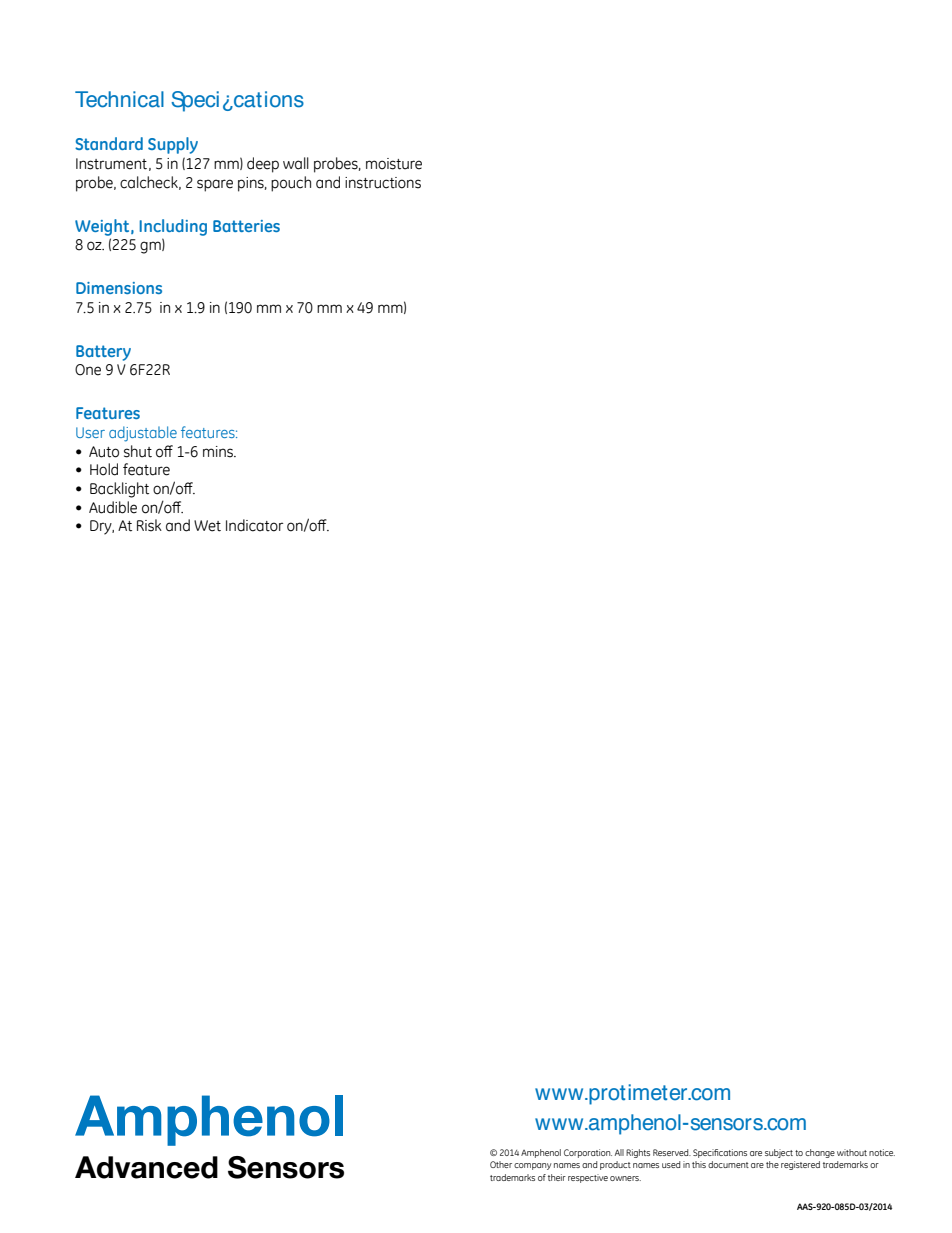 The width and height of the screenshot is (952, 1233). Describe the element at coordinates (800, 1165) in the screenshot. I see `registered` at that location.
